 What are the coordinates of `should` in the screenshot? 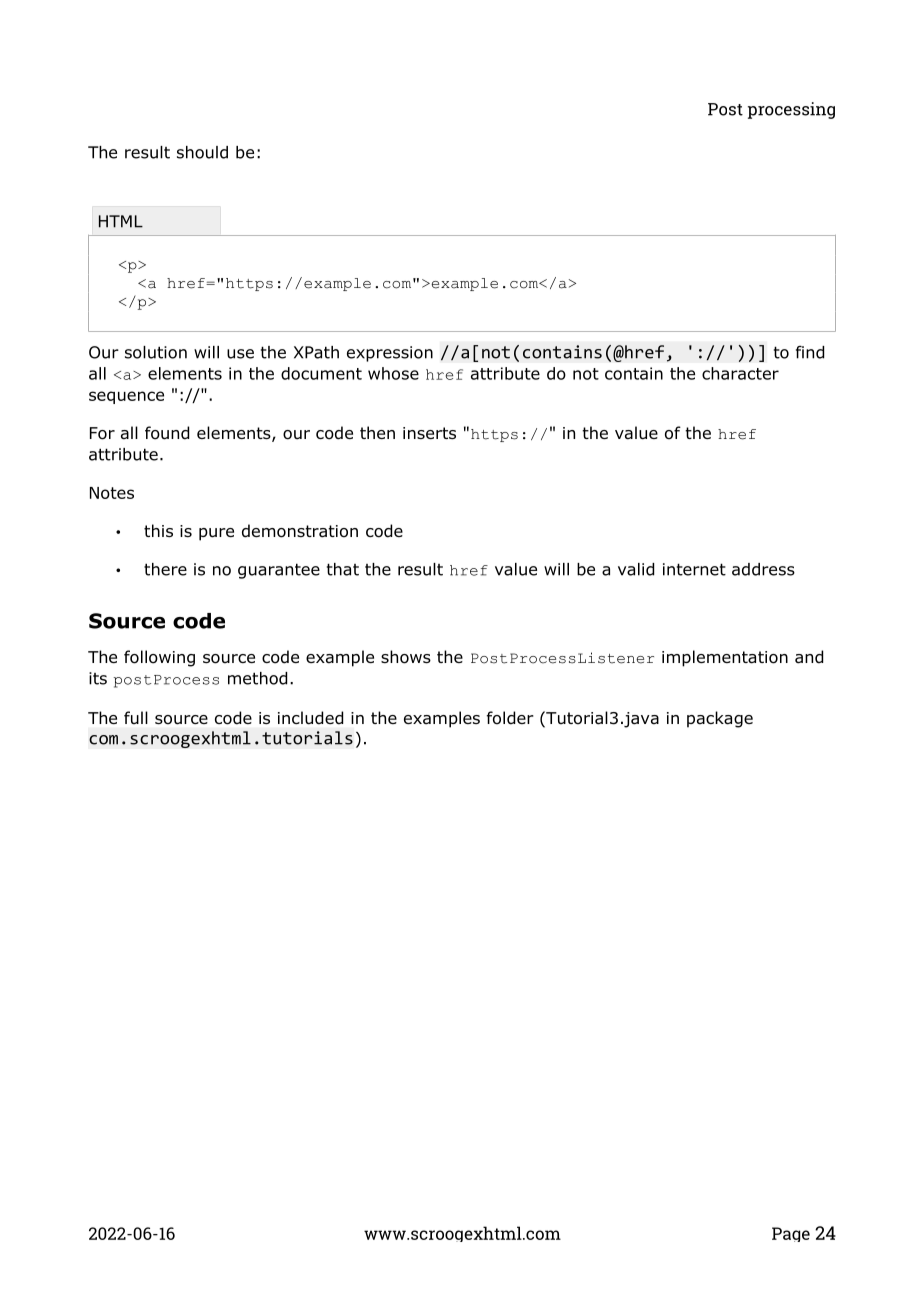 It's located at (202, 152).
